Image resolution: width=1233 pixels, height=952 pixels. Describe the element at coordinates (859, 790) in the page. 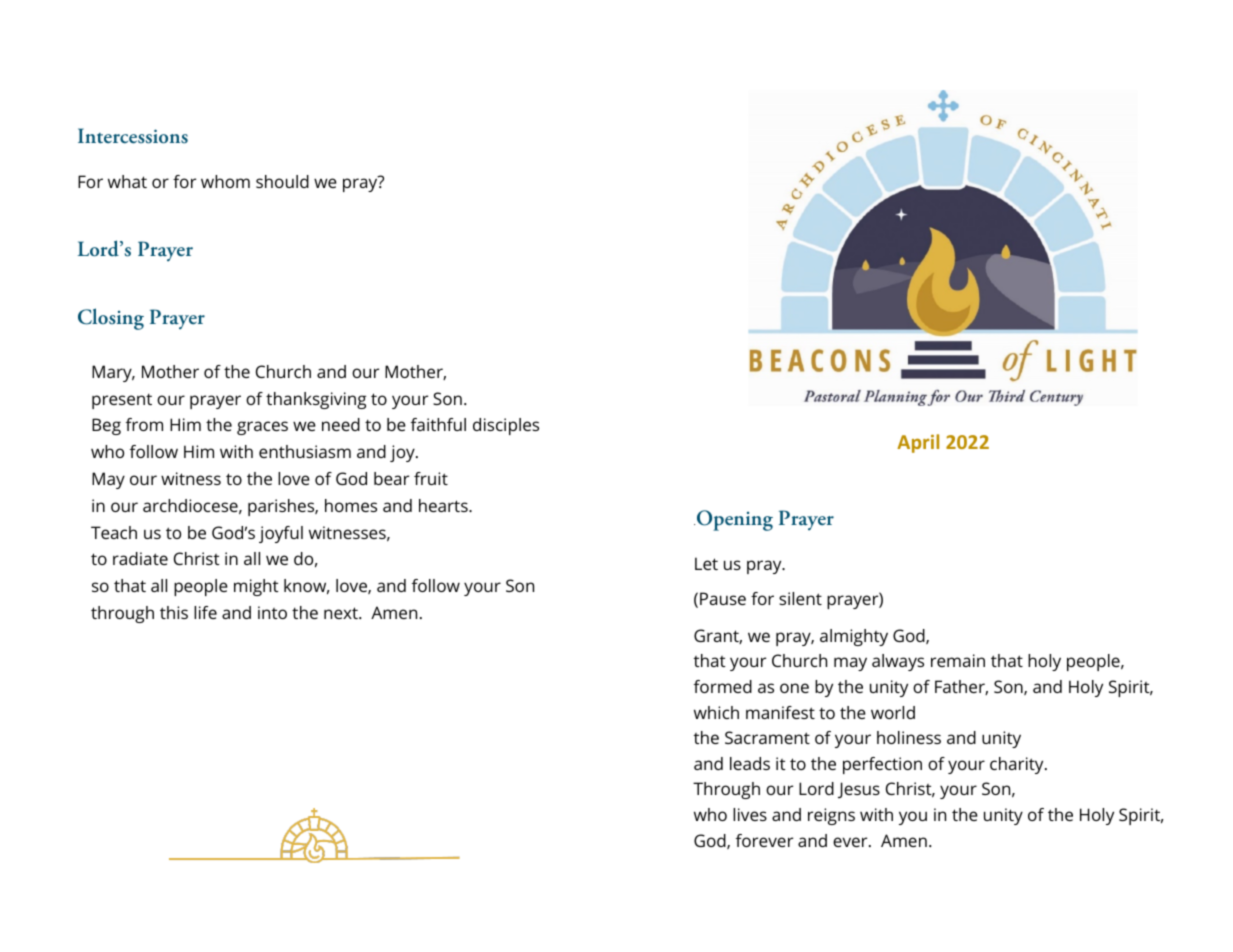

I see `Jesus` at that location.
